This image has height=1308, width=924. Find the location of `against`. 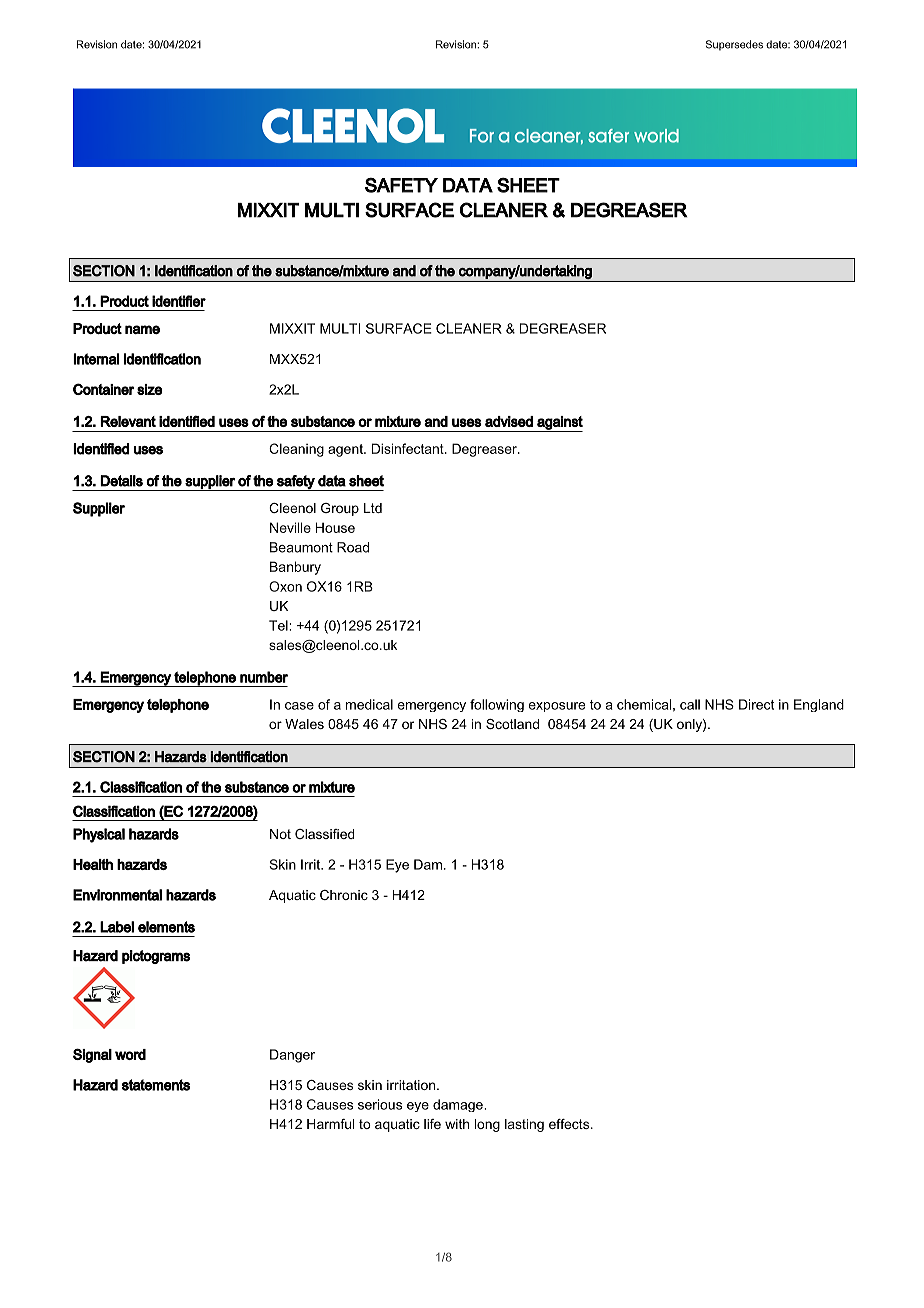

against is located at coordinates (559, 424).
